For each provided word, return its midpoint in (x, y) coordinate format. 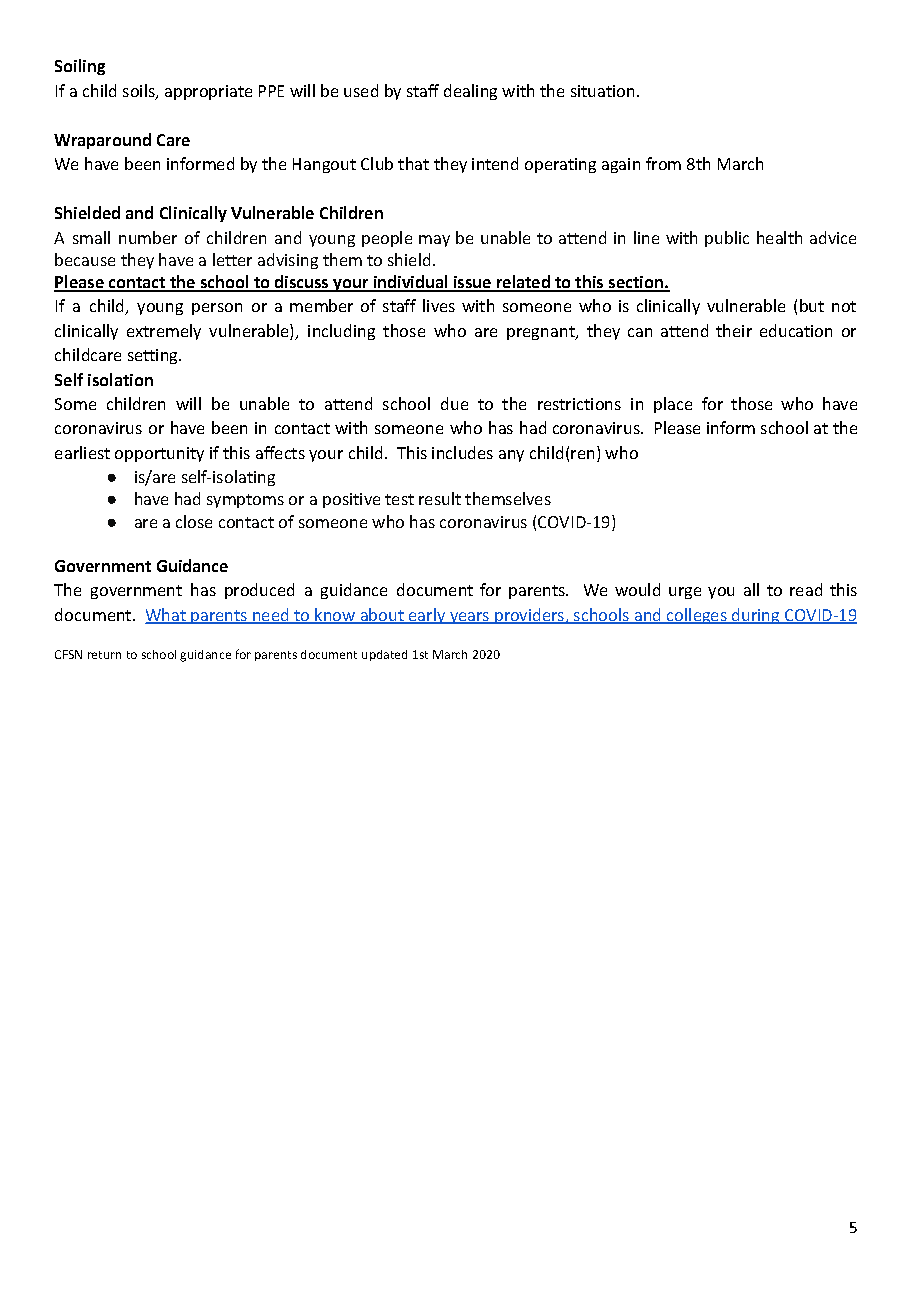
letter (232, 259)
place (673, 405)
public (727, 239)
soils (140, 92)
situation (604, 91)
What (166, 616)
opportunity (159, 454)
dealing (470, 92)
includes (462, 452)
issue (473, 283)
